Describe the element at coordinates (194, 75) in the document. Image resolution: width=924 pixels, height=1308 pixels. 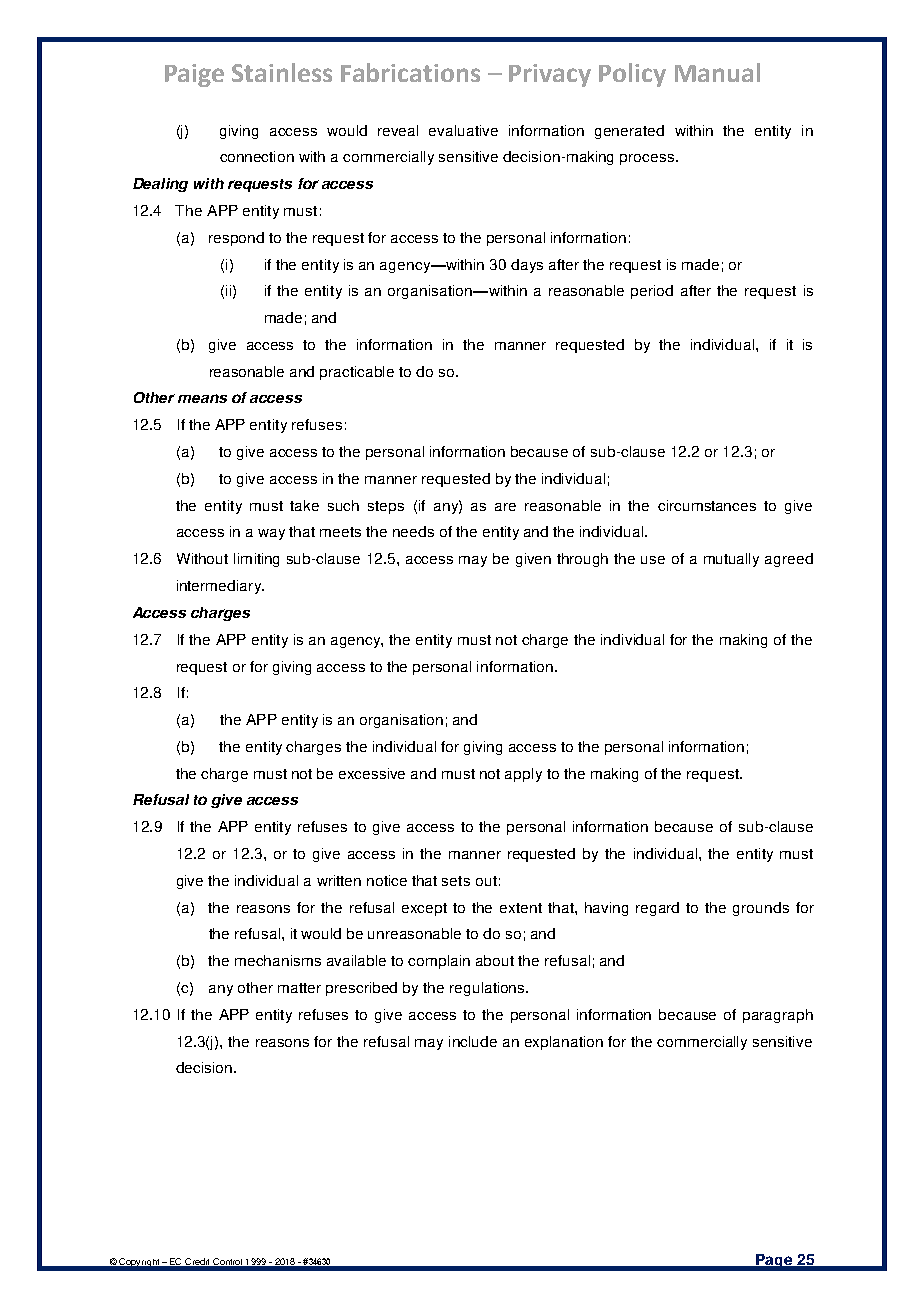
I see `Paige` at that location.
